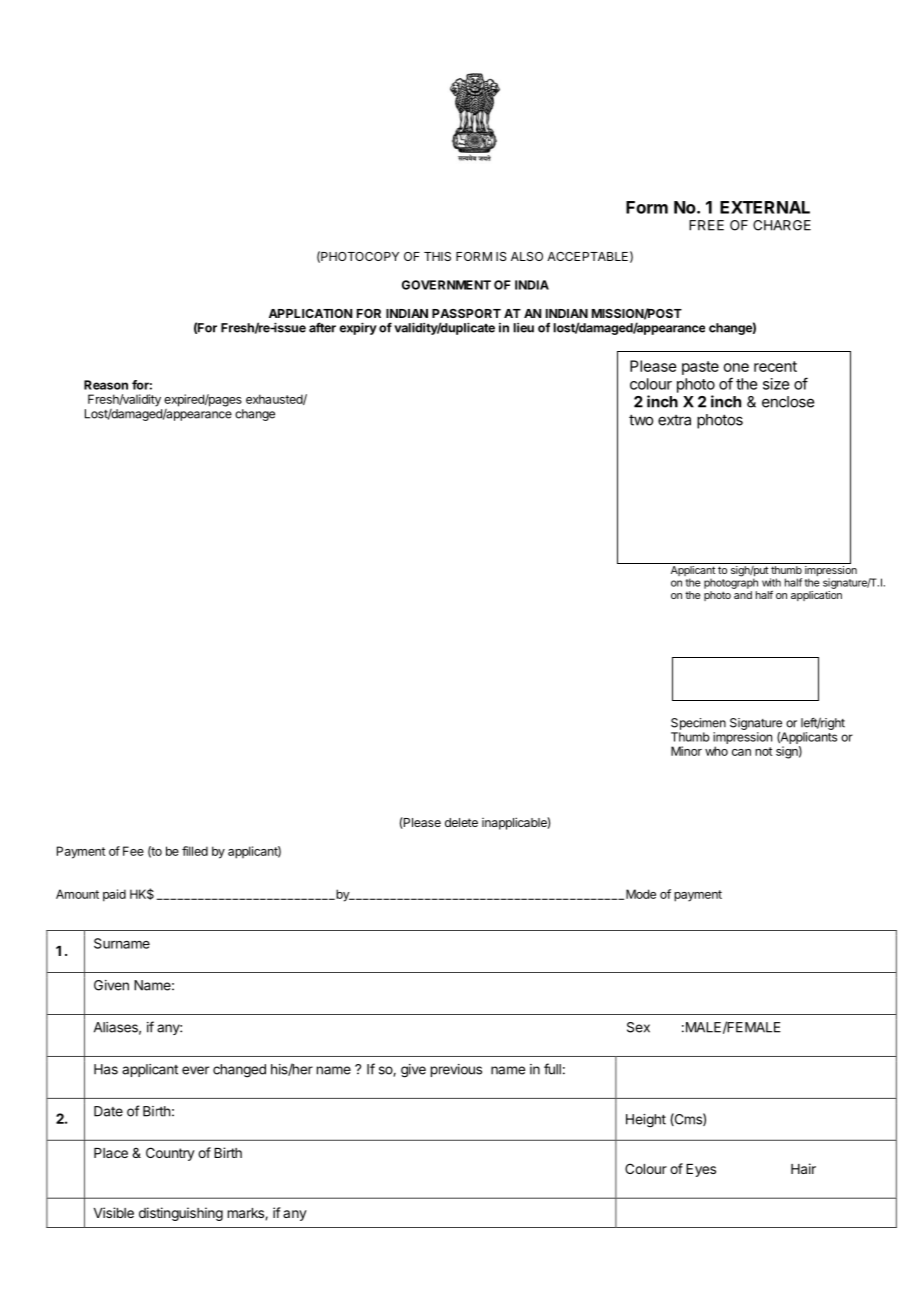 The image size is (924, 1307). I want to click on filled, so click(195, 851).
